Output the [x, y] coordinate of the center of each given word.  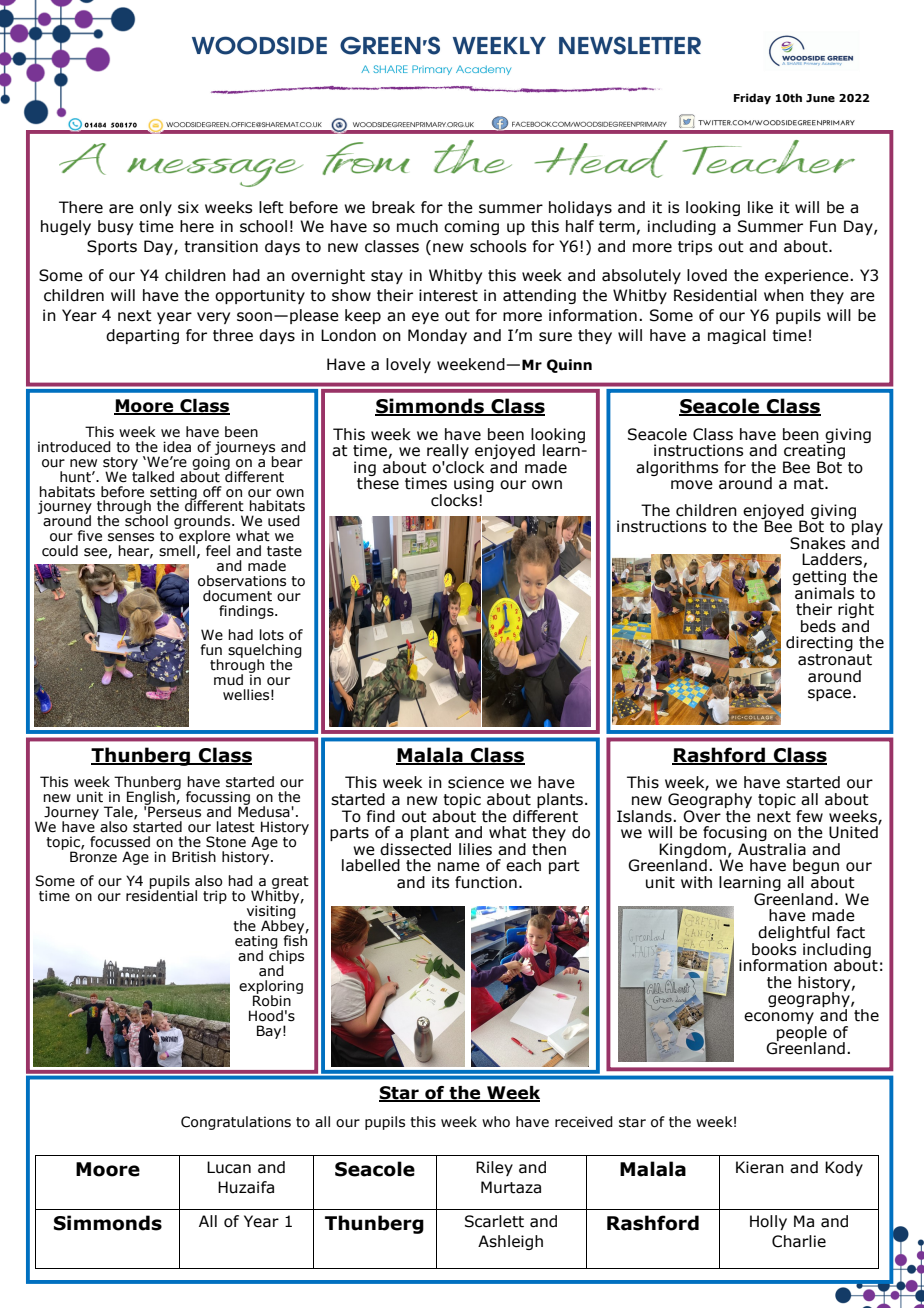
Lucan [229, 1167]
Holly [768, 1222]
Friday [752, 99]
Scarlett [494, 1221]
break [393, 207]
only [156, 208]
